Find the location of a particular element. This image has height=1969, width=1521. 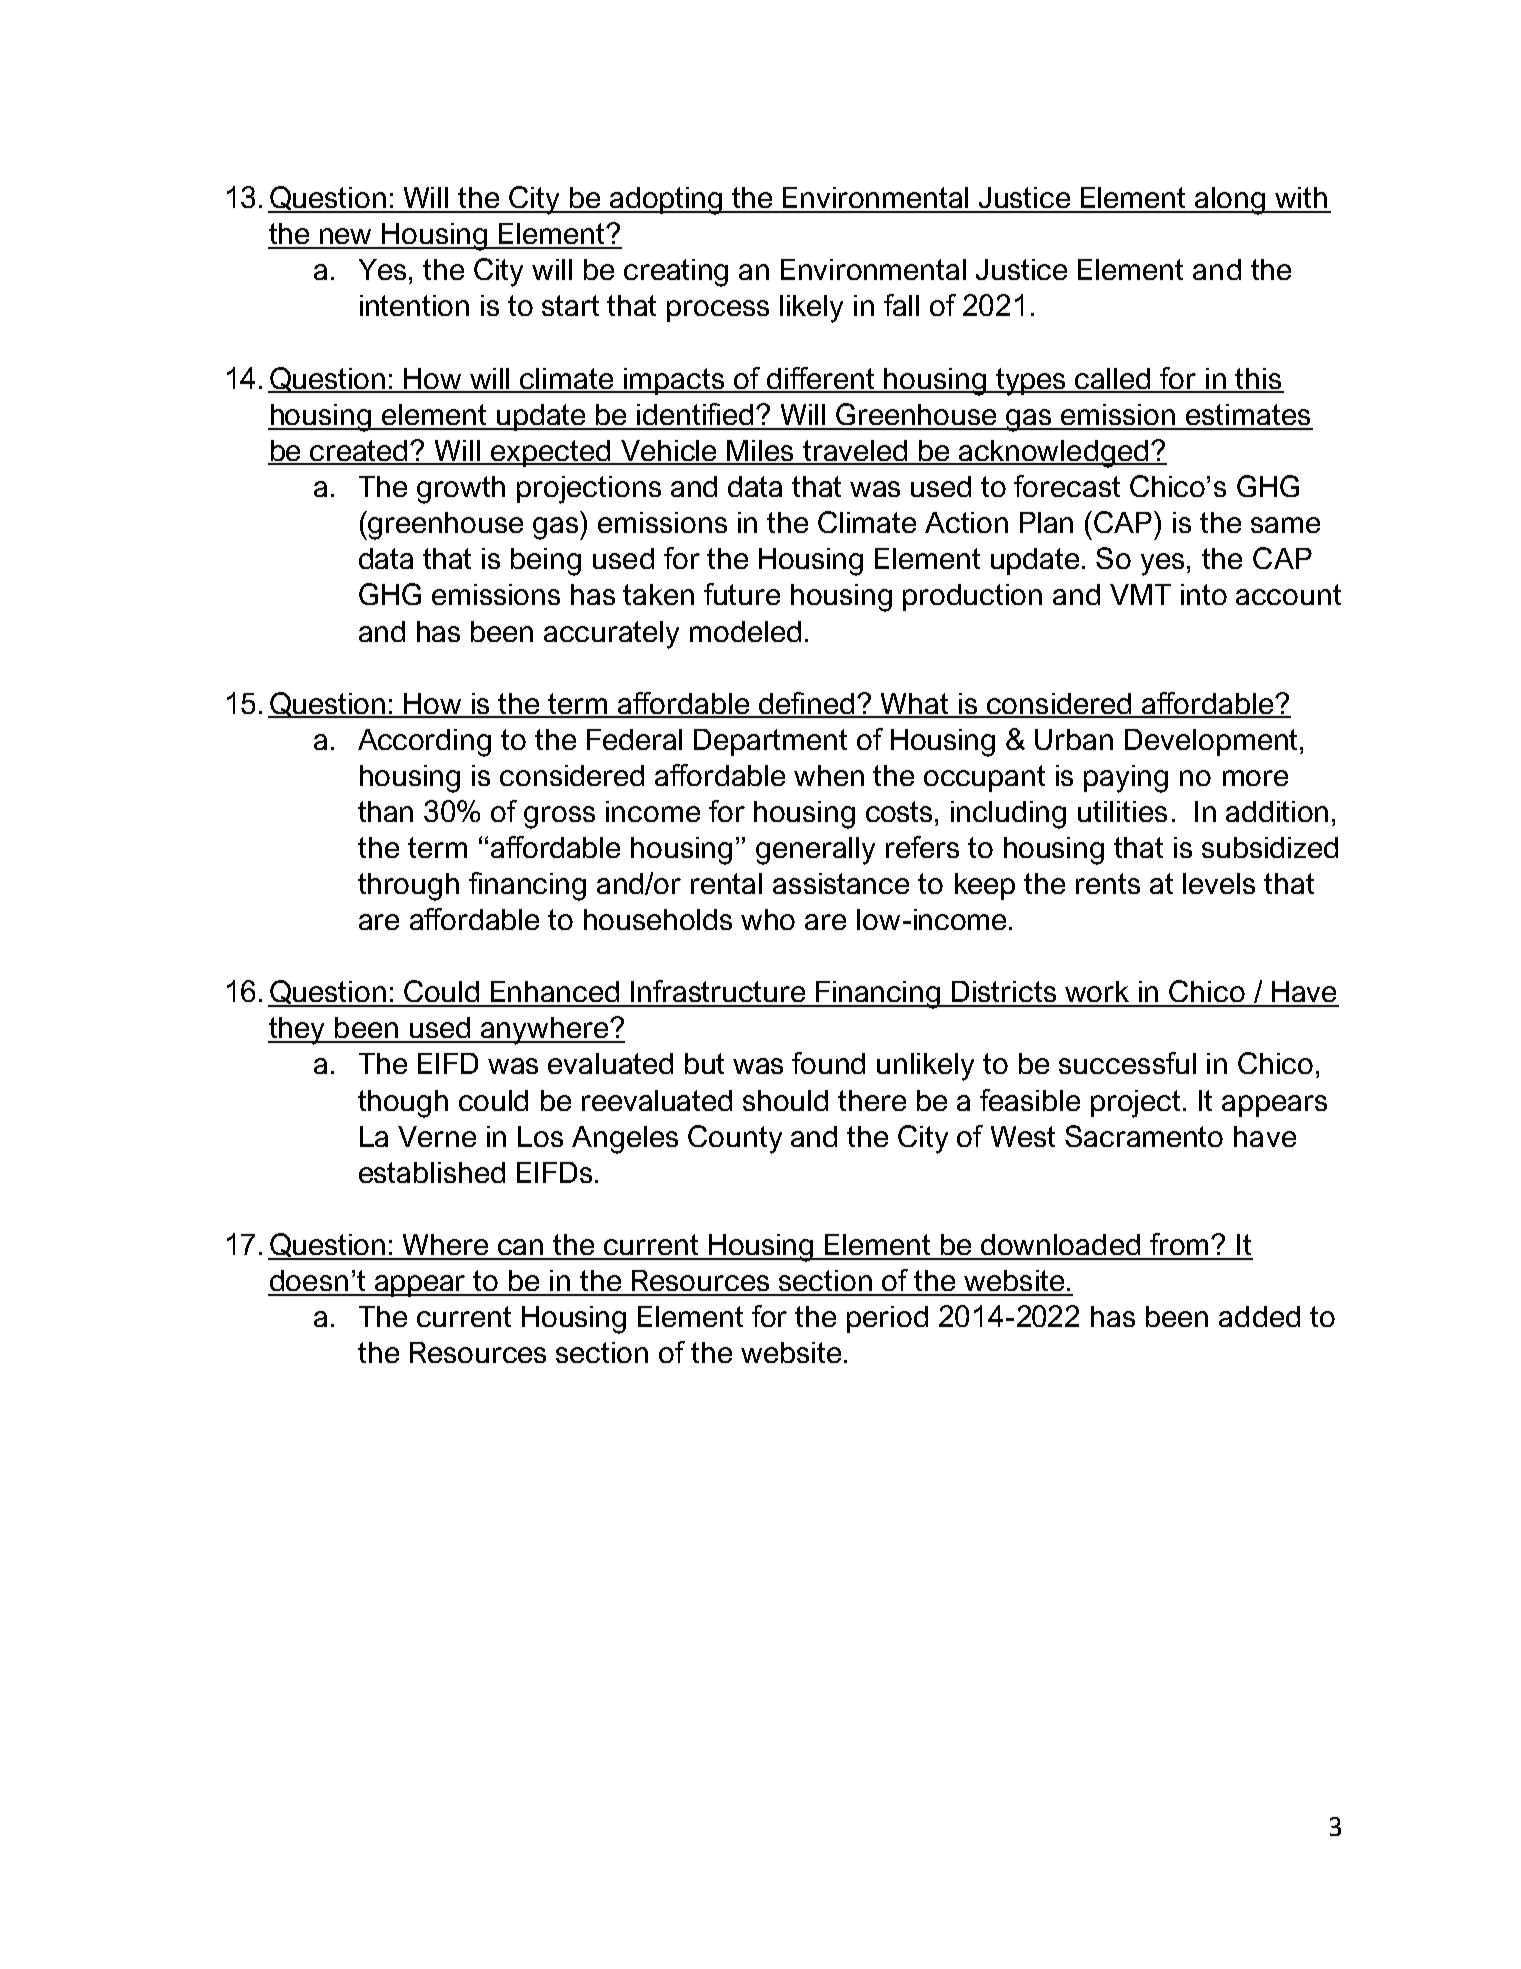

VMT is located at coordinates (1140, 594).
